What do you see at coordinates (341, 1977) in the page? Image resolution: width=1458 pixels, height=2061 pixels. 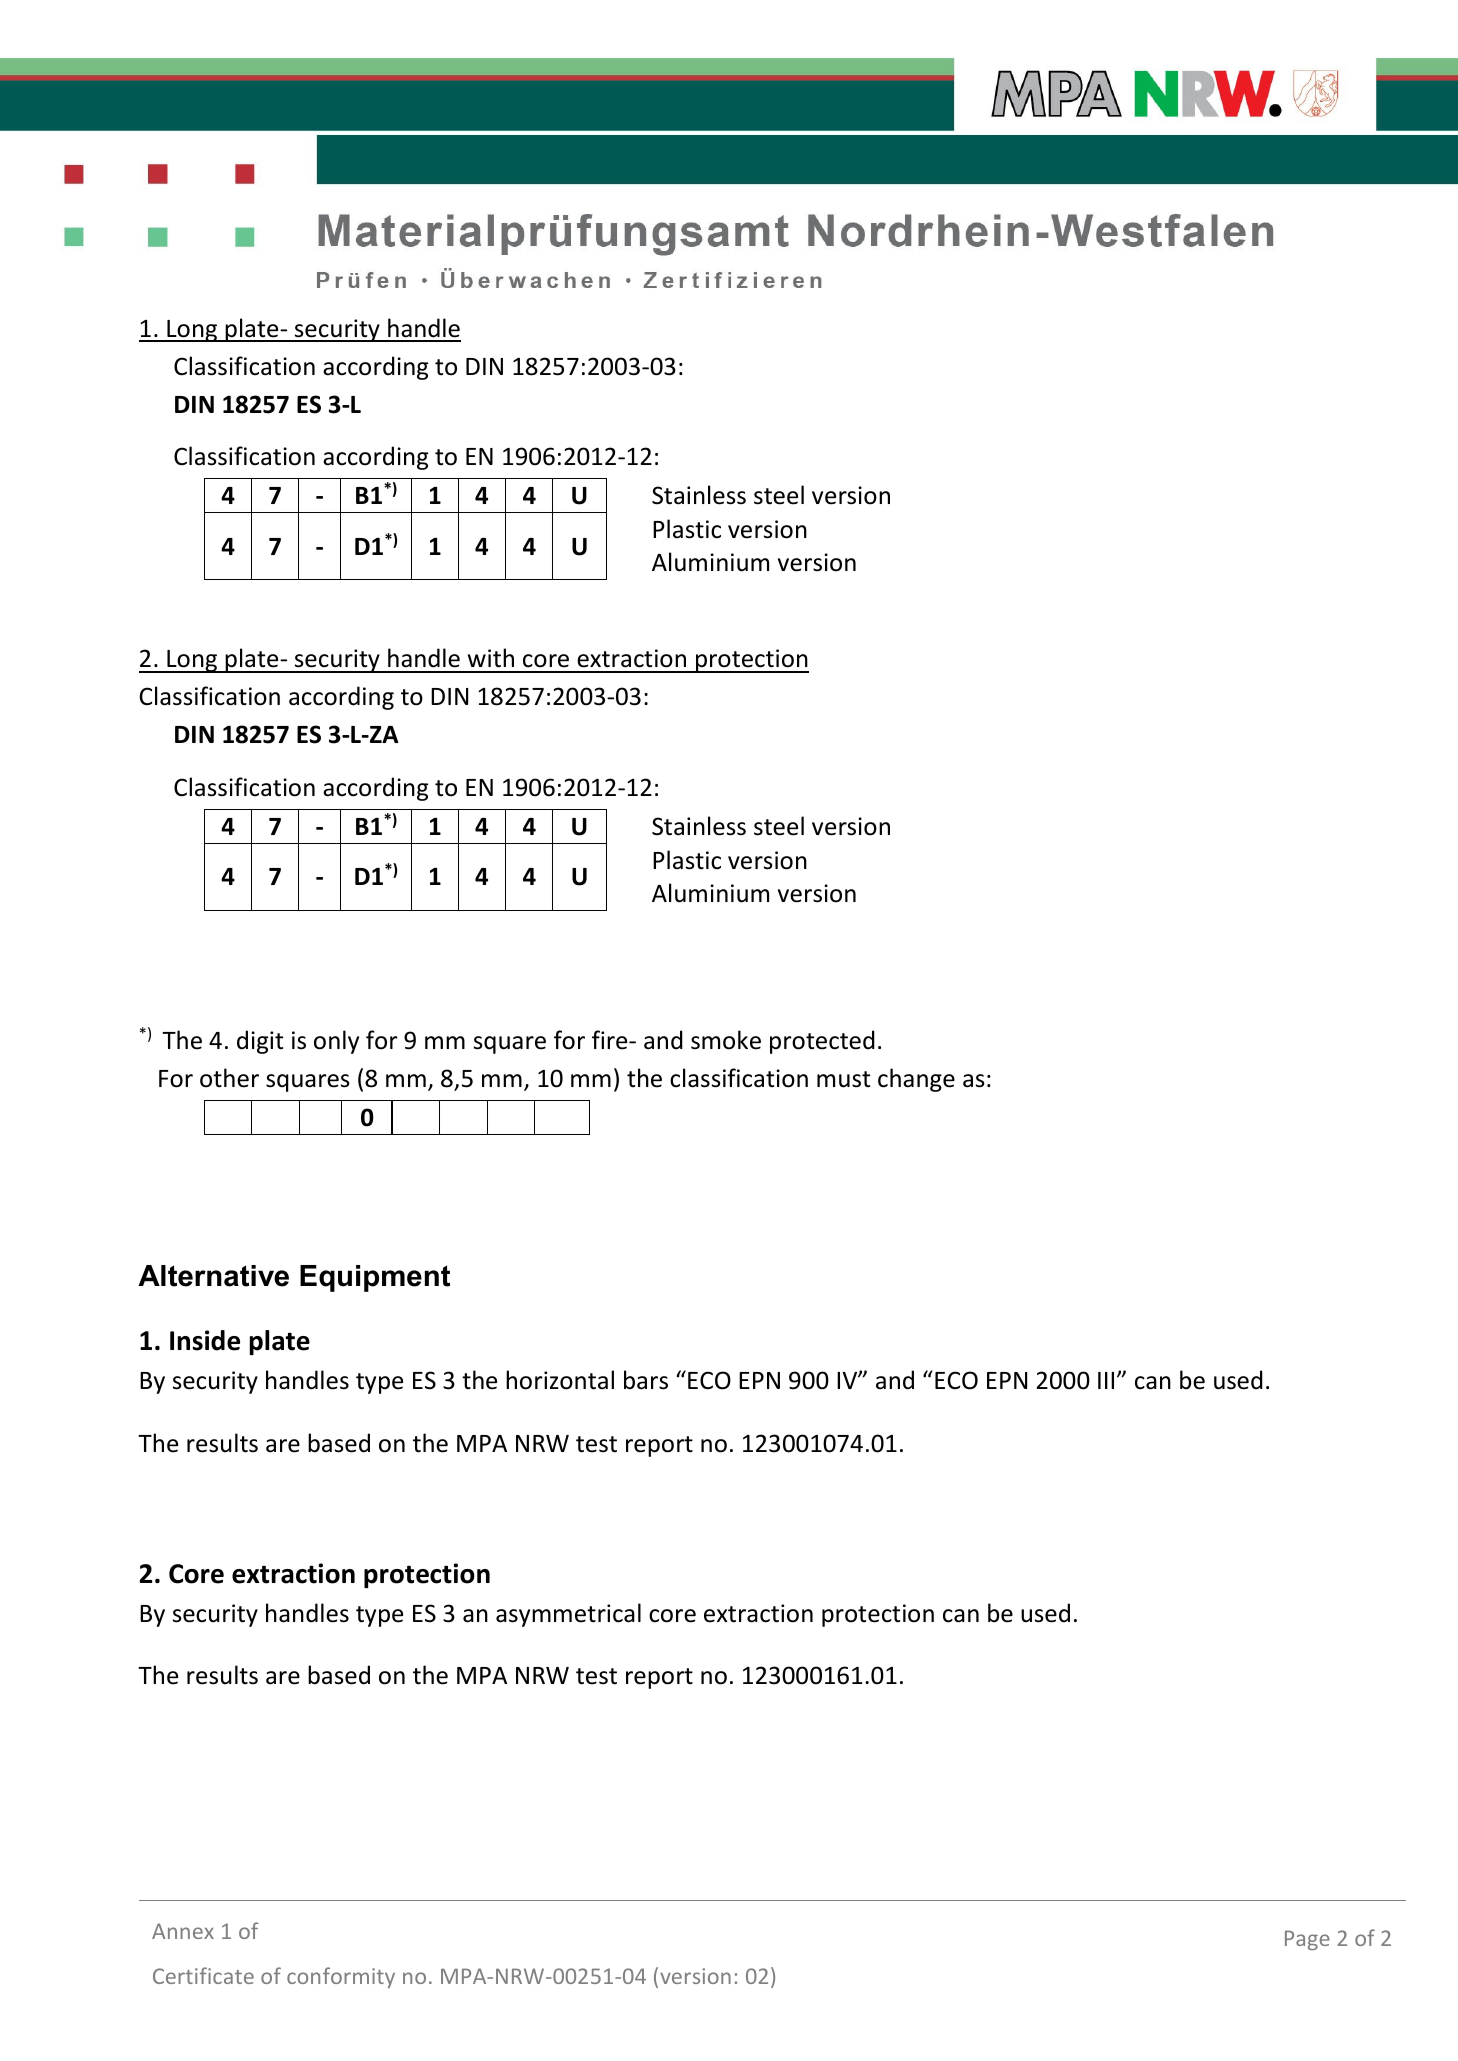 I see `conformity` at bounding box center [341, 1977].
